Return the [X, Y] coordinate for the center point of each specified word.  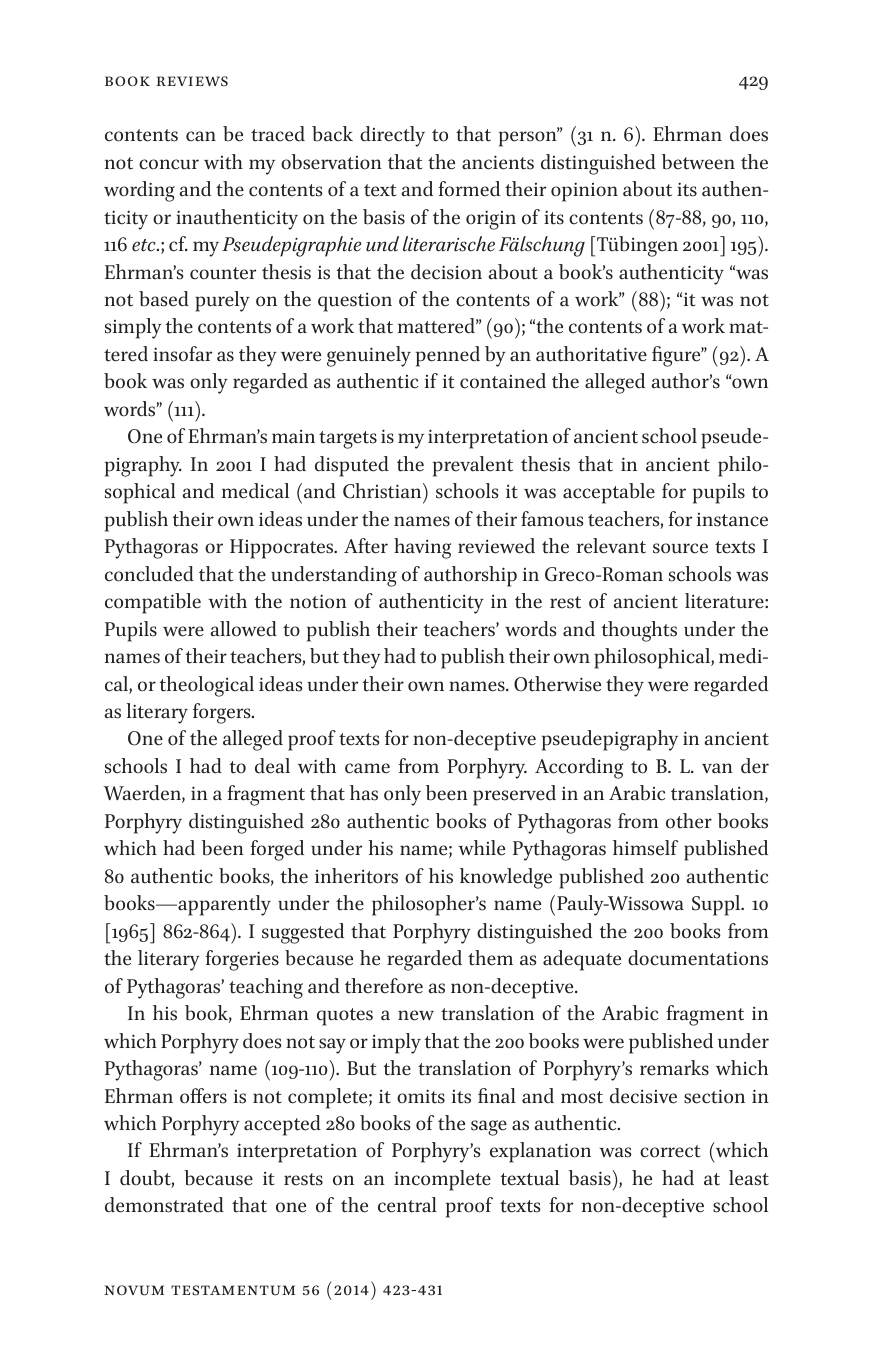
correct [670, 1151]
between [698, 162]
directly [392, 136]
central [407, 1205]
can [201, 136]
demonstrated [164, 1205]
